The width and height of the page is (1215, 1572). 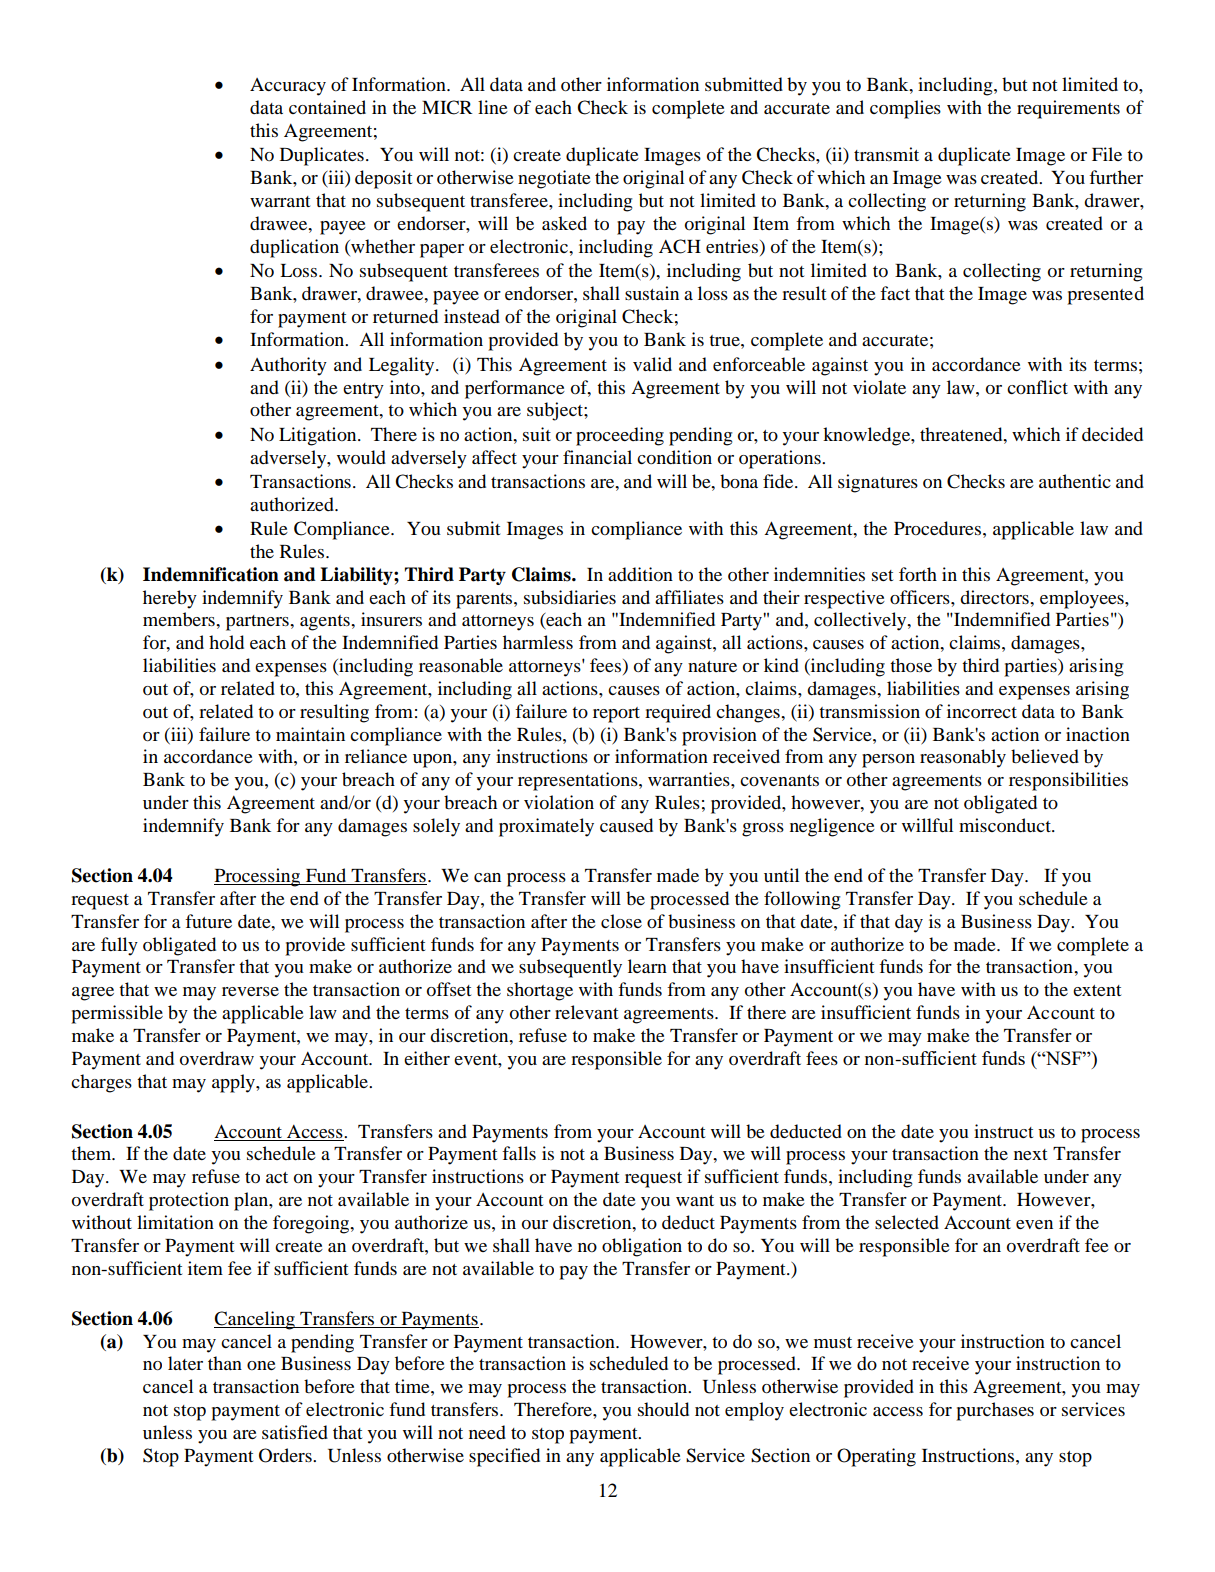 What do you see at coordinates (554, 179) in the page?
I see `negotiate` at bounding box center [554, 179].
